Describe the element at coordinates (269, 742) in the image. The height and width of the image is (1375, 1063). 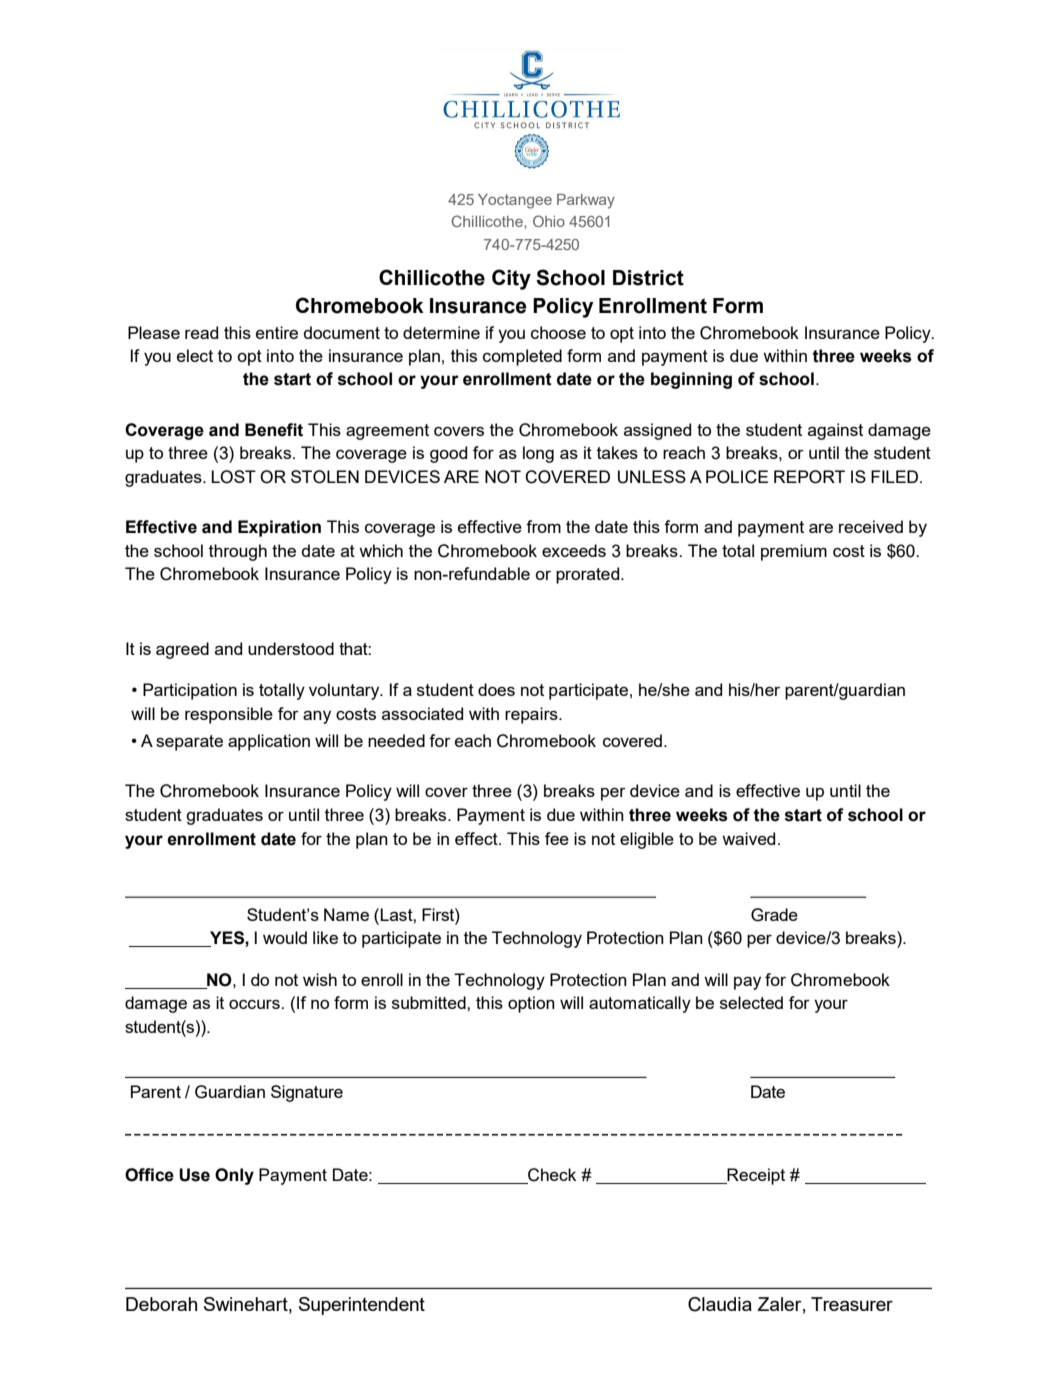
I see `application` at that location.
